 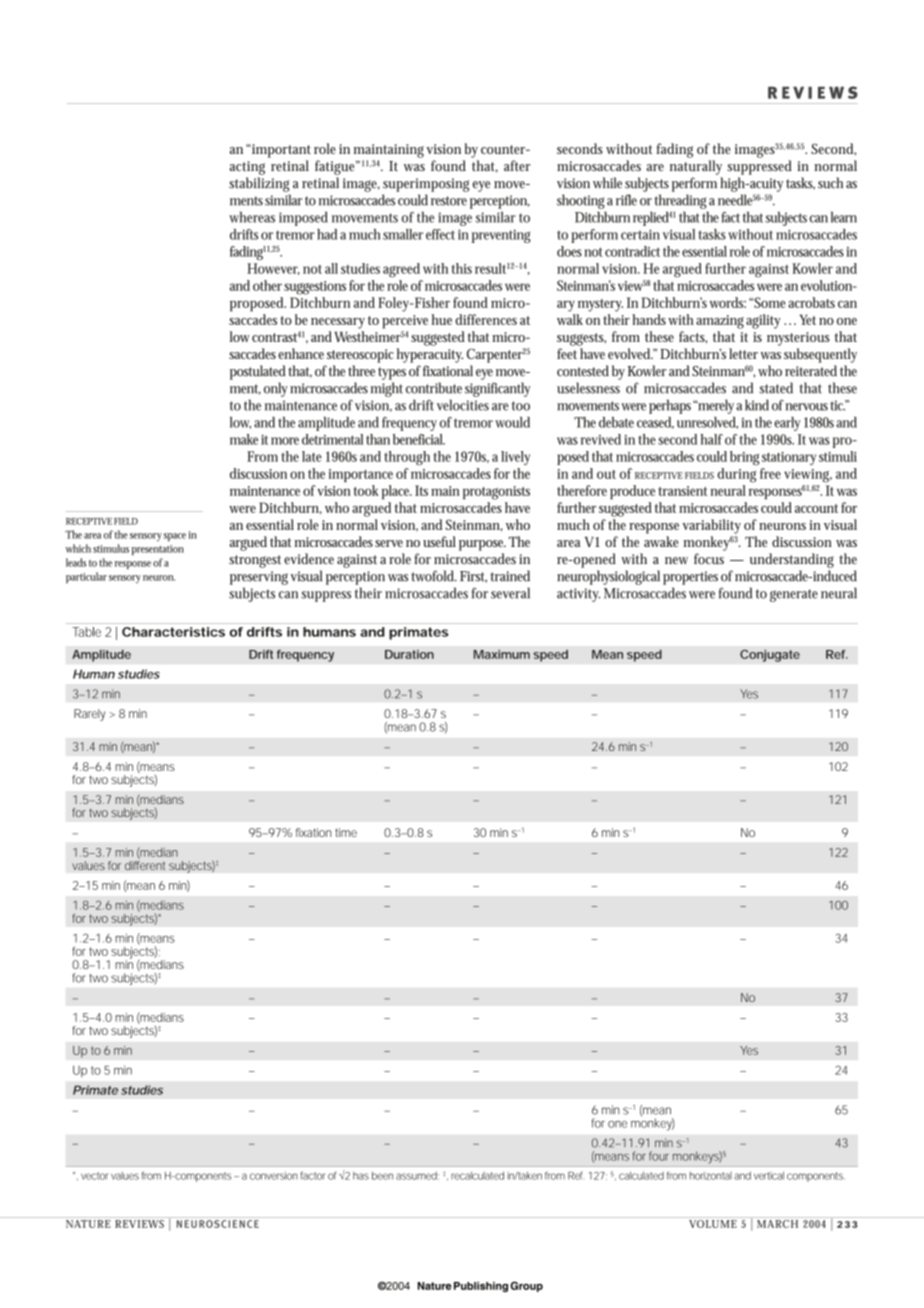 I want to click on Rarely, so click(x=89, y=715).
